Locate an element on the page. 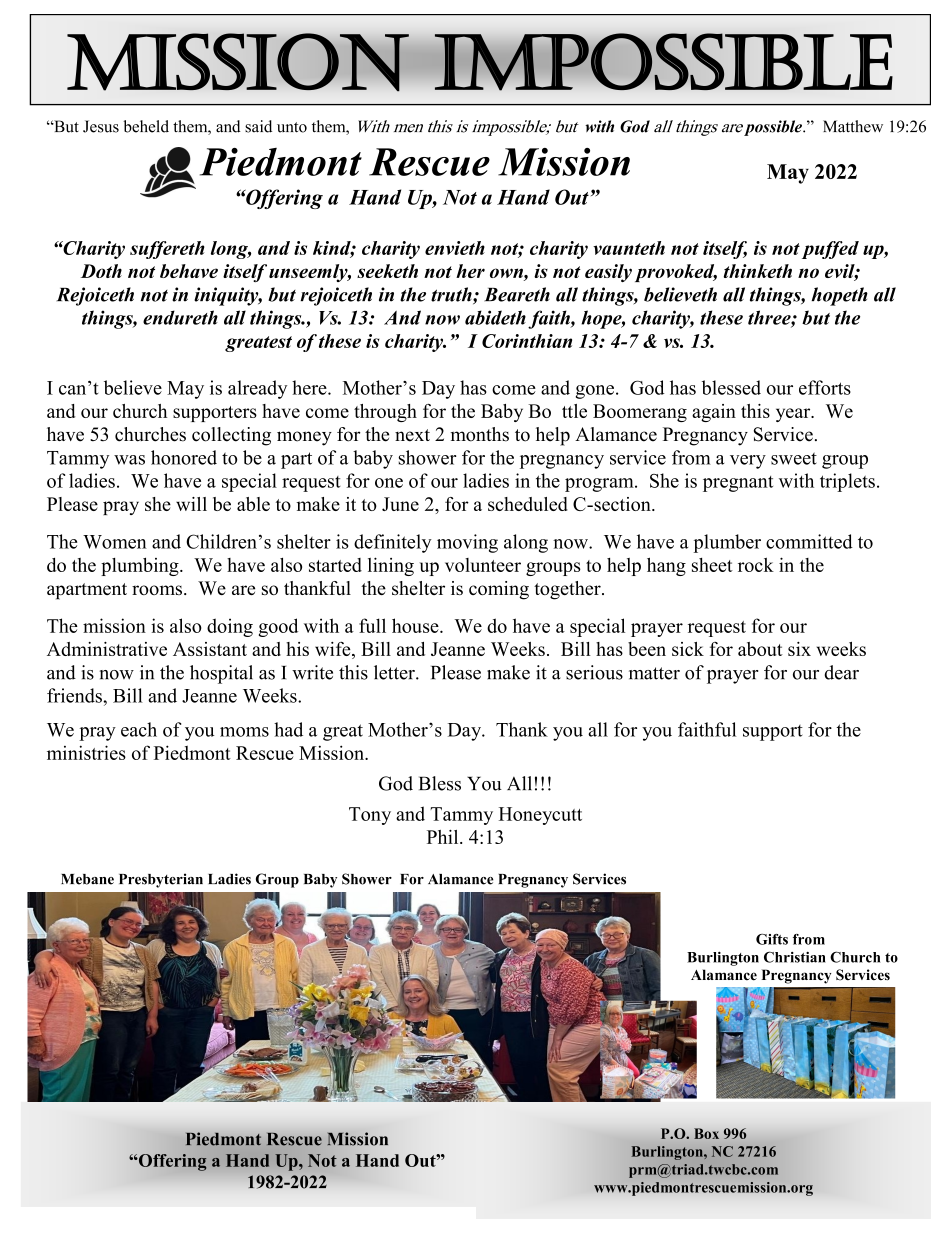 Image resolution: width=952 pixels, height=1233 pixels. Presbyterian is located at coordinates (161, 880).
